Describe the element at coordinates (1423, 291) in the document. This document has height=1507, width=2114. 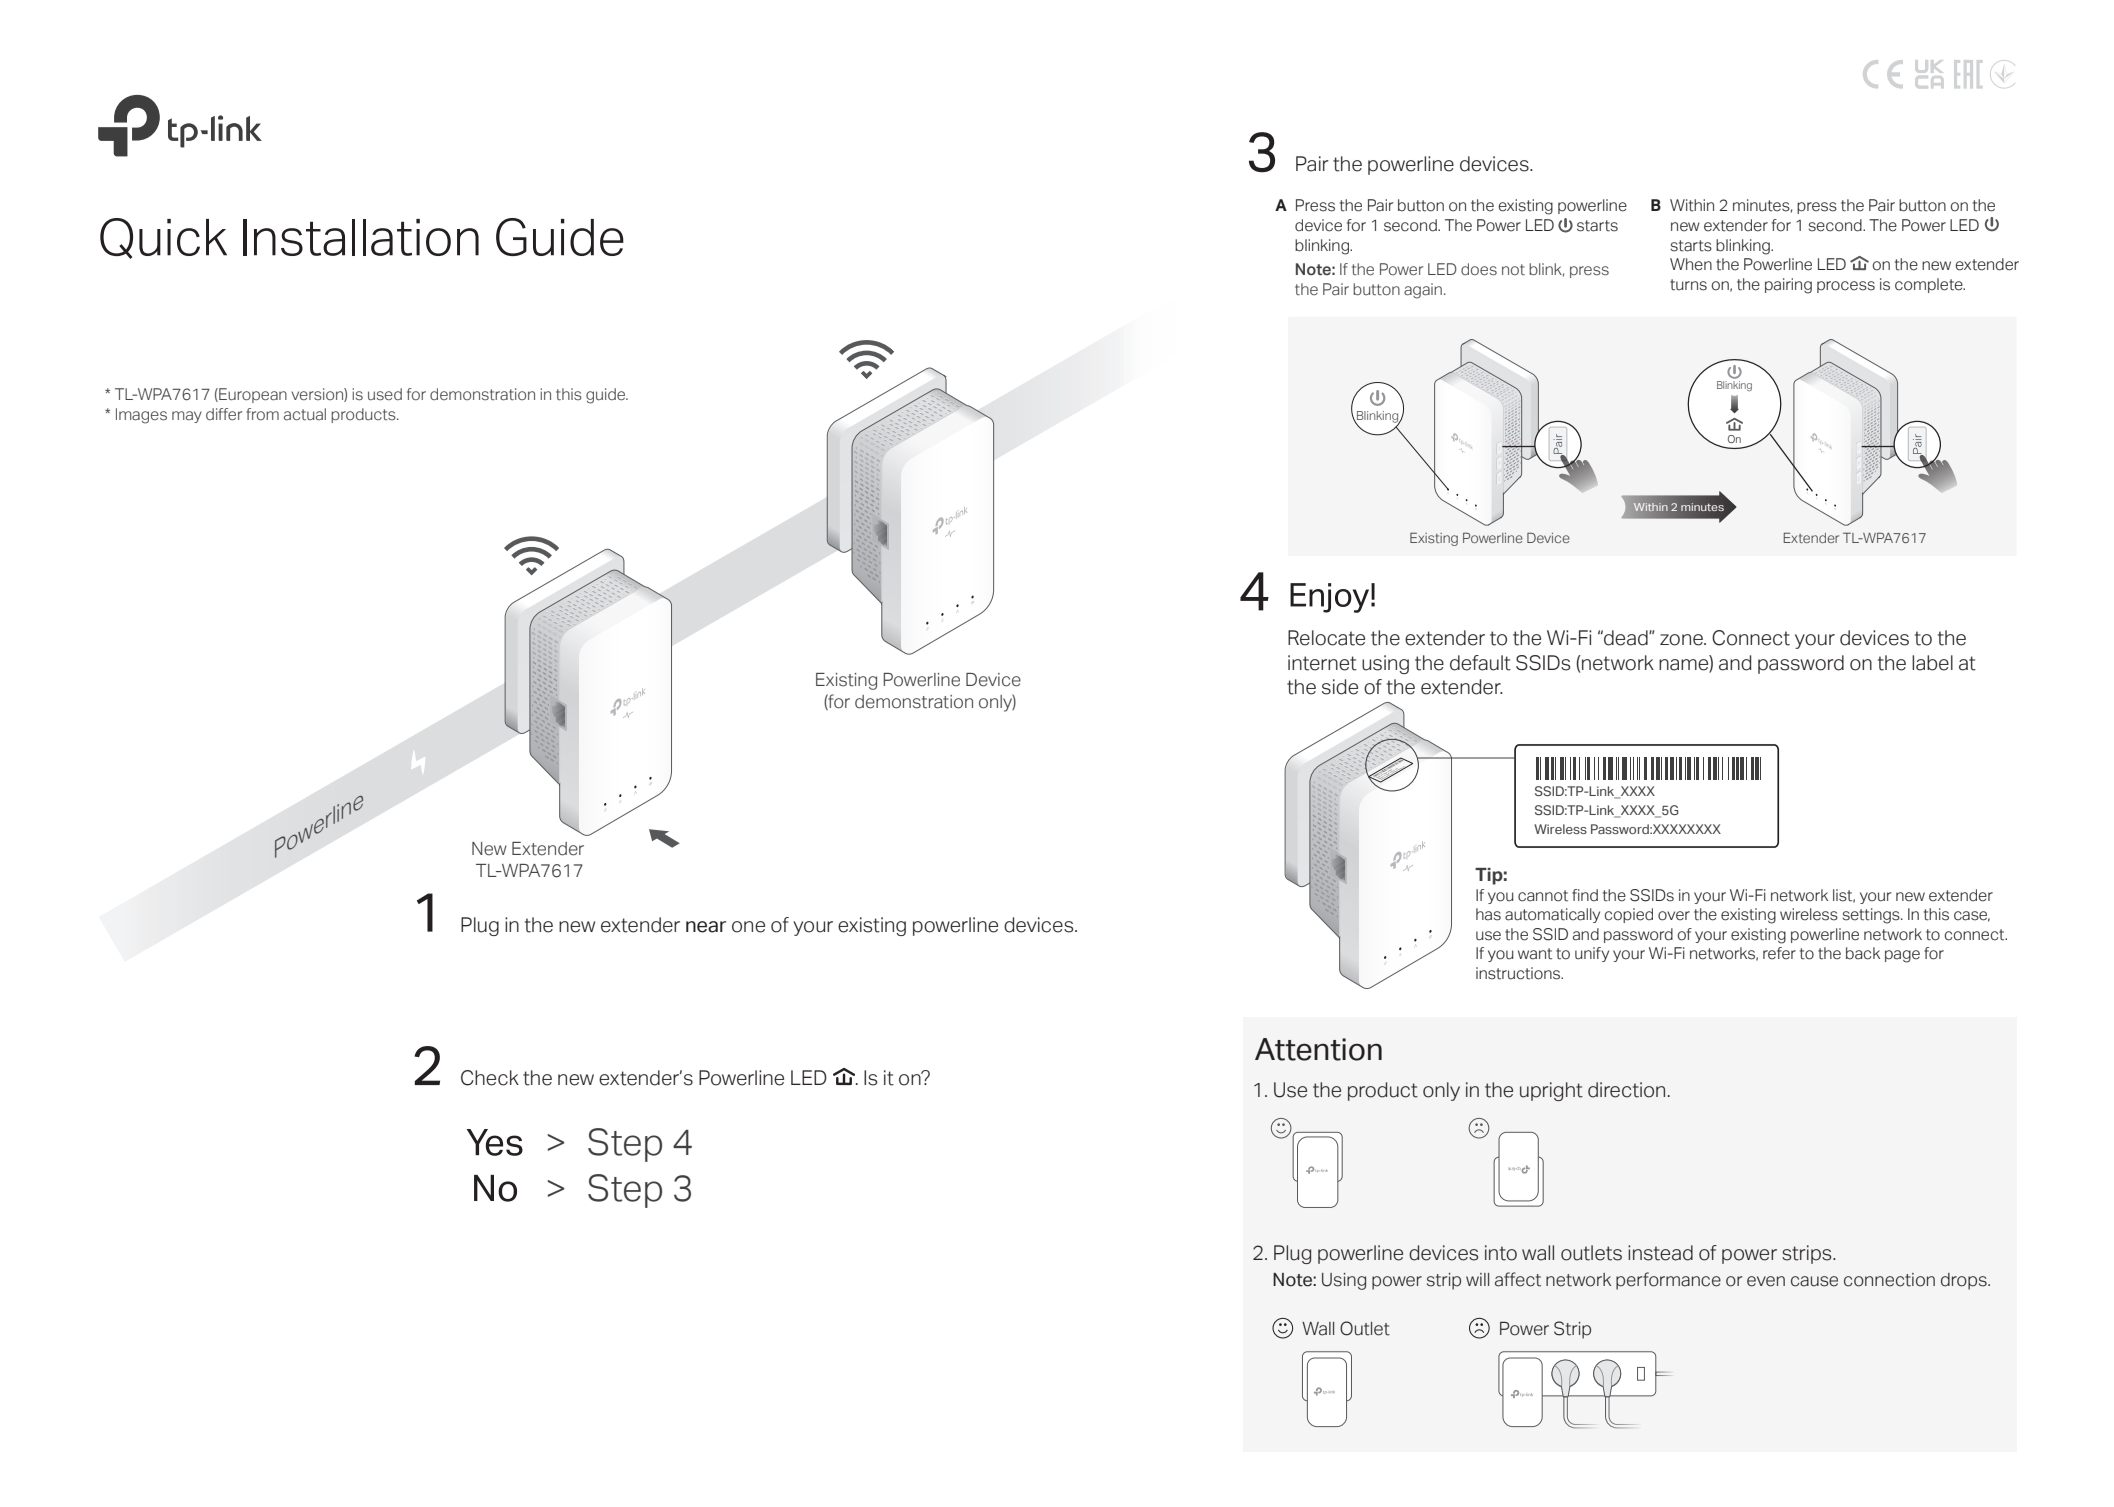
I see `again` at that location.
